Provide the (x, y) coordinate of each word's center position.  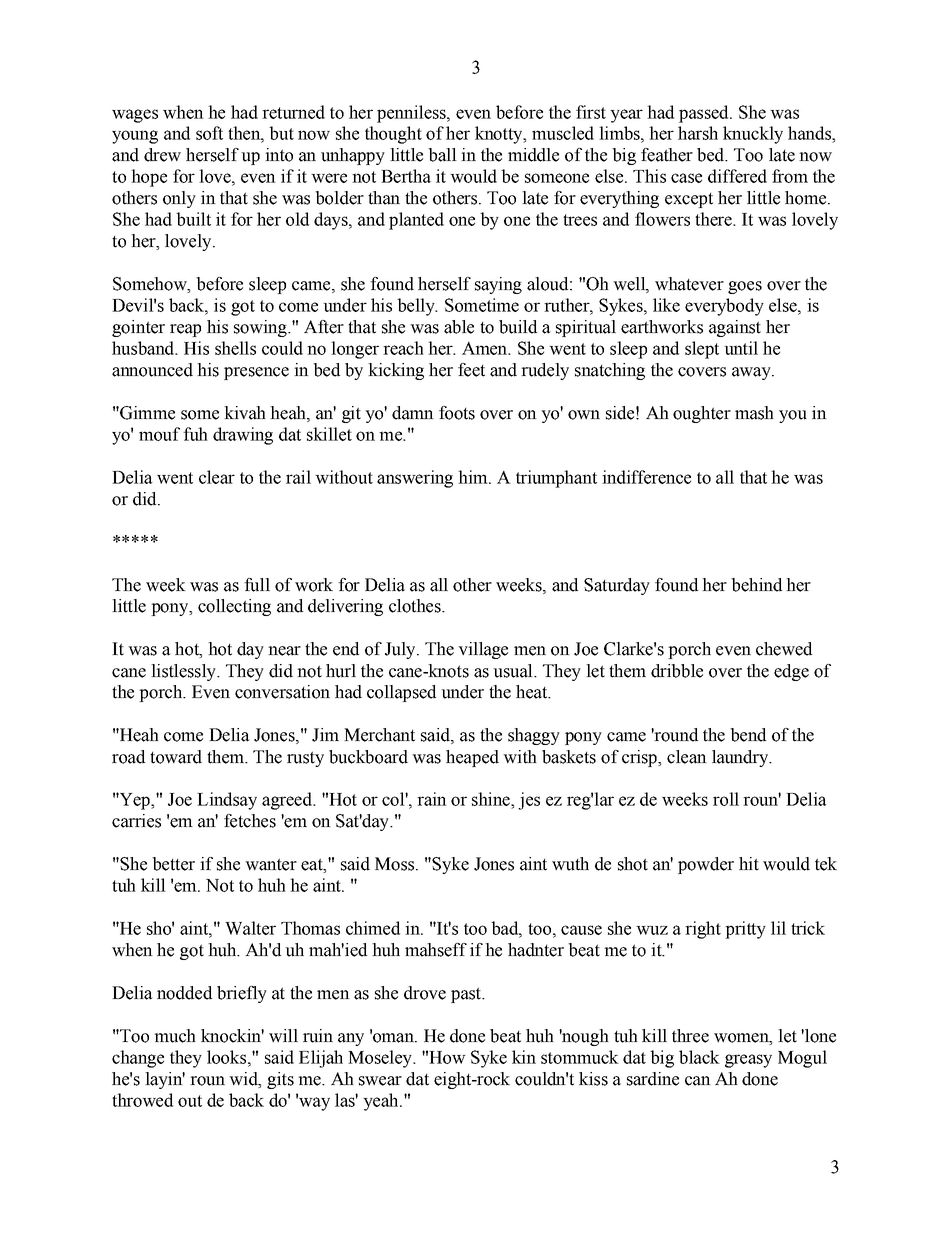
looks (228, 1057)
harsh (698, 133)
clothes (416, 606)
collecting (234, 607)
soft (209, 133)
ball (442, 155)
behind (756, 585)
